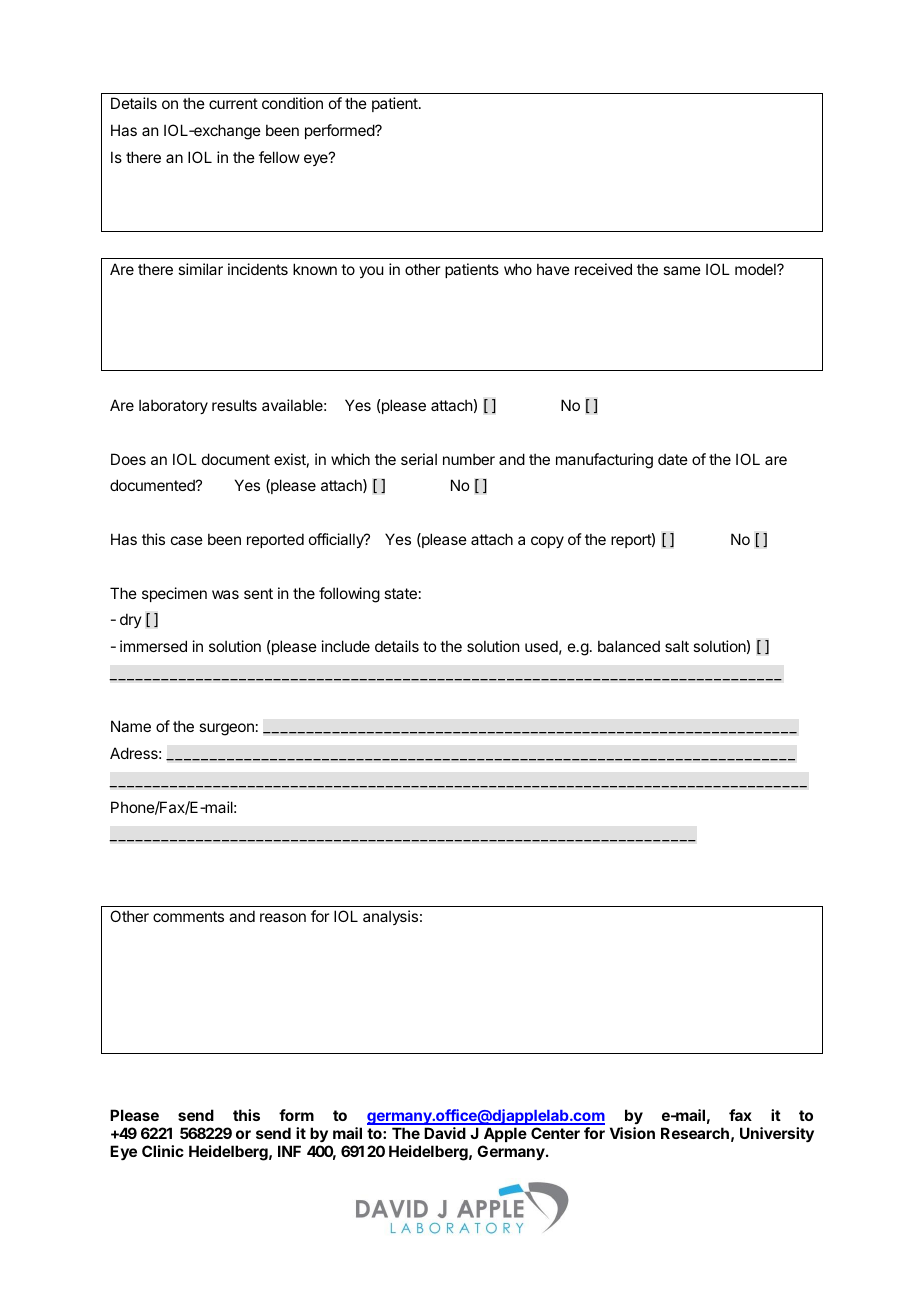 Image resolution: width=924 pixels, height=1308 pixels. Describe the element at coordinates (400, 593) in the screenshot. I see `state` at that location.
